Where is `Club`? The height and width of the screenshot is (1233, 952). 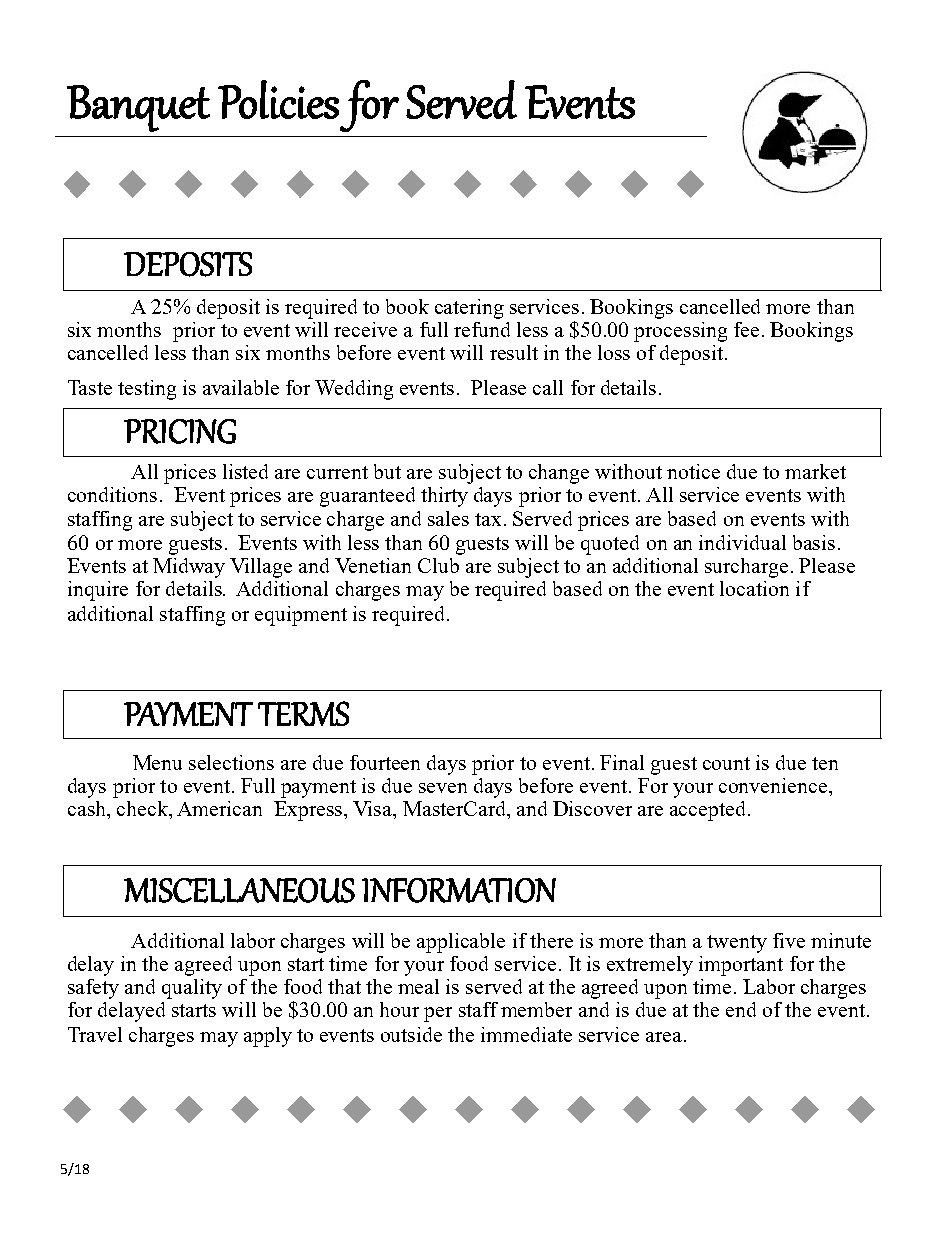
Club is located at coordinates (438, 565).
